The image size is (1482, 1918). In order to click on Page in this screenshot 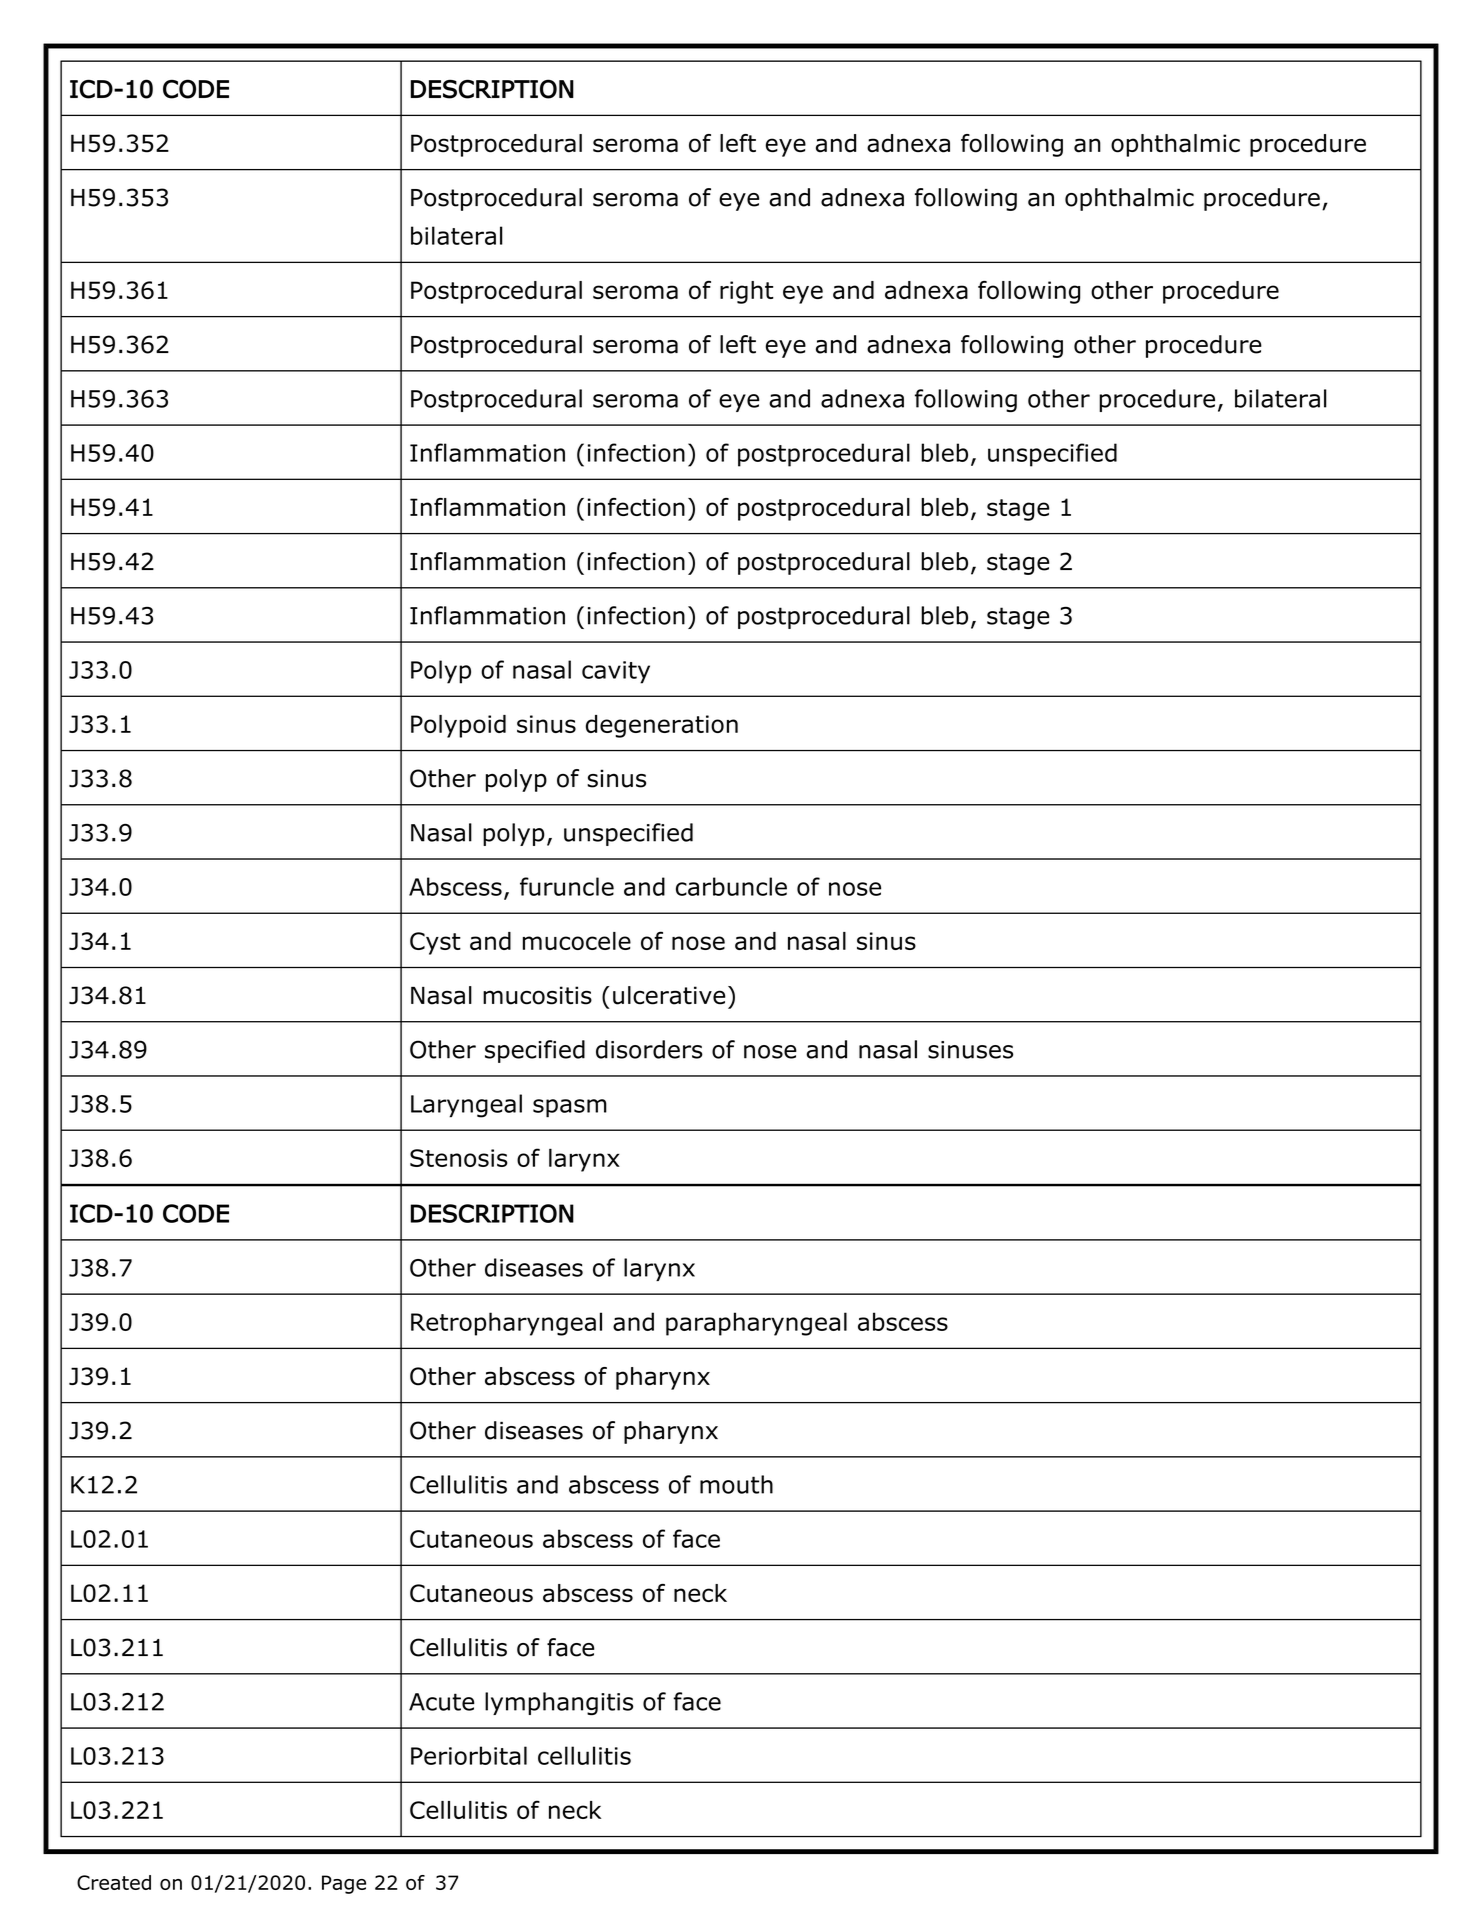, I will do `click(344, 1884)`.
